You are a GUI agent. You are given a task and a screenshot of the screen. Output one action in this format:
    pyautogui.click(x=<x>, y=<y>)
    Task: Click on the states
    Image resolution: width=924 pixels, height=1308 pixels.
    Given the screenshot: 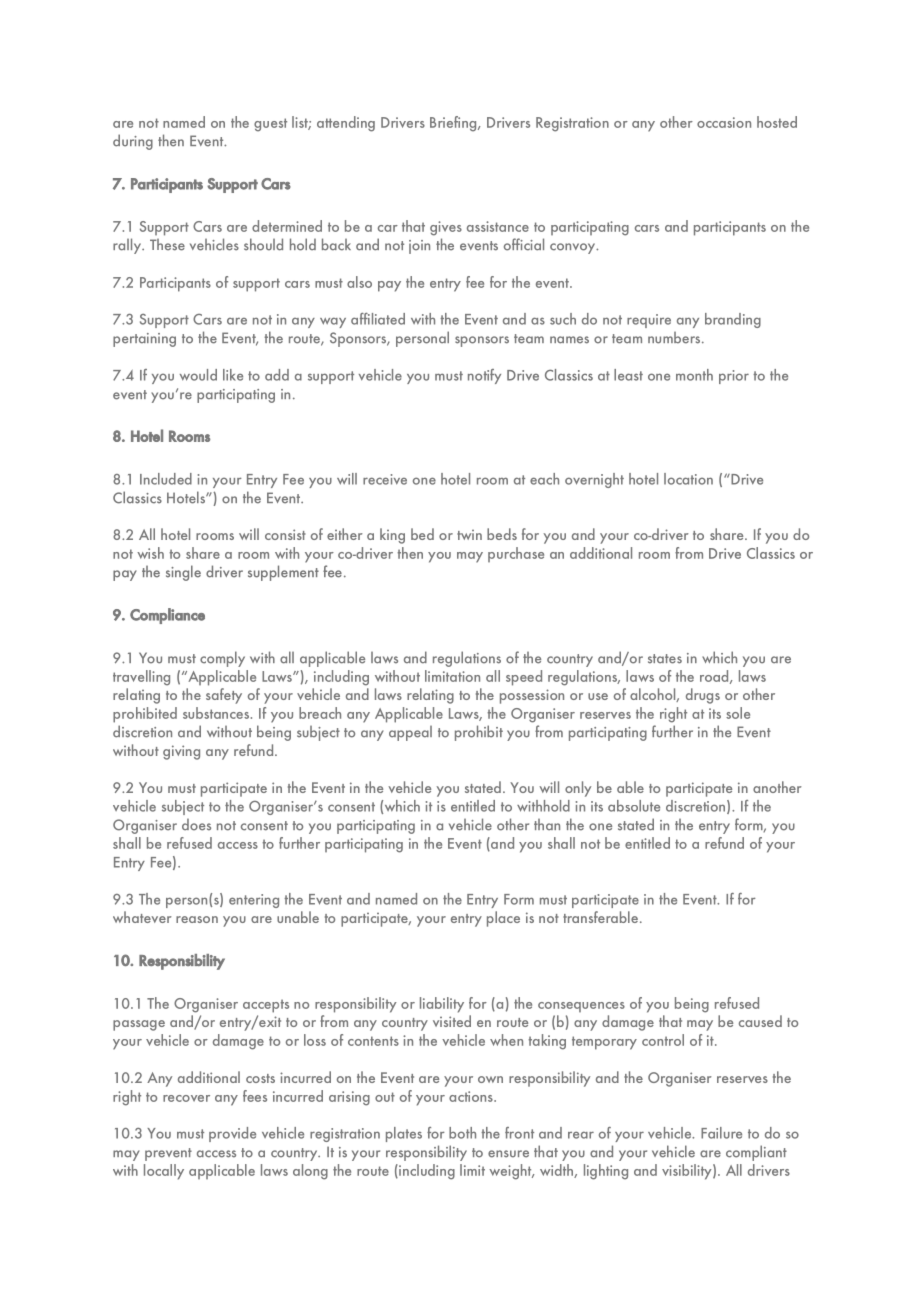 What is the action you would take?
    pyautogui.click(x=665, y=659)
